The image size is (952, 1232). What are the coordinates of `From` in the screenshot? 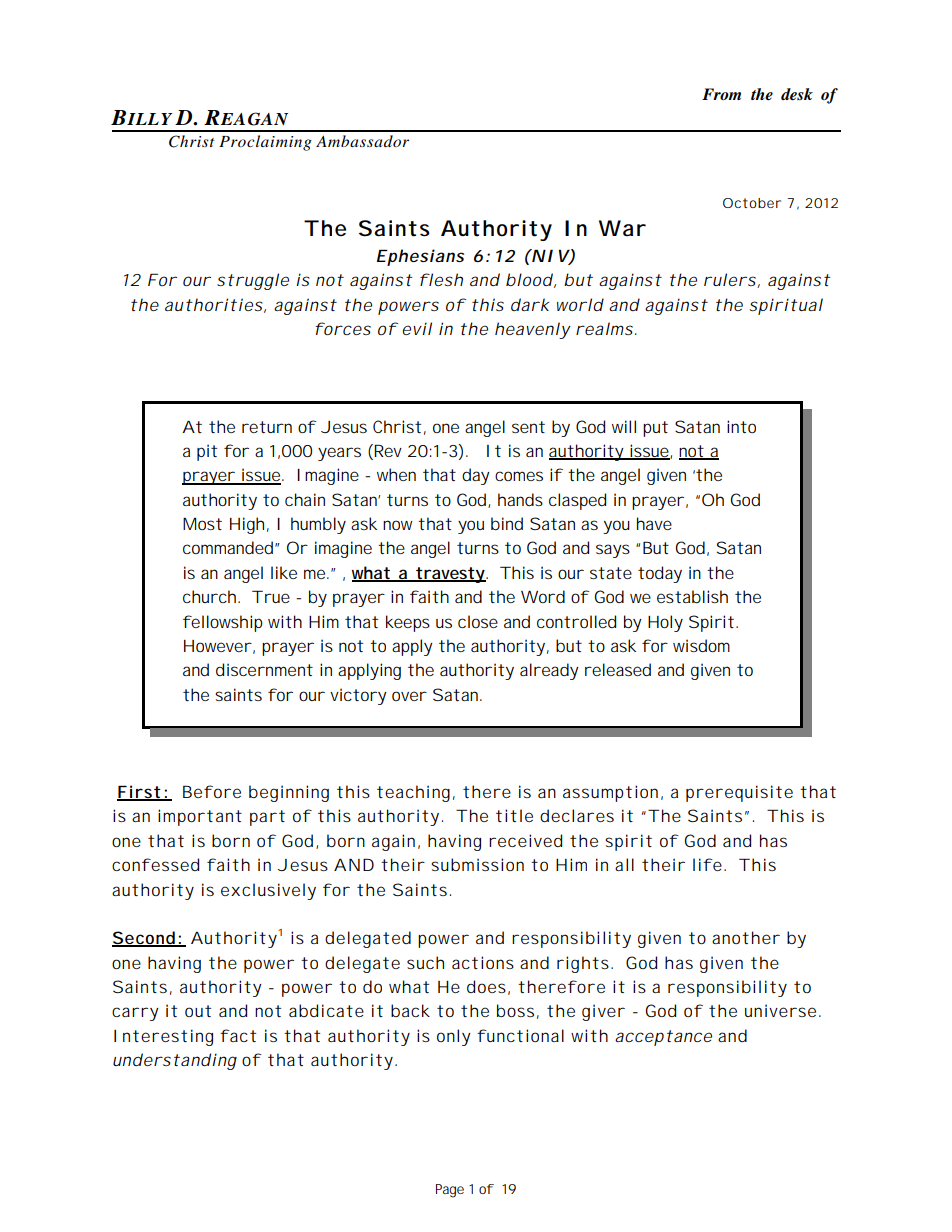 It's located at (721, 94).
